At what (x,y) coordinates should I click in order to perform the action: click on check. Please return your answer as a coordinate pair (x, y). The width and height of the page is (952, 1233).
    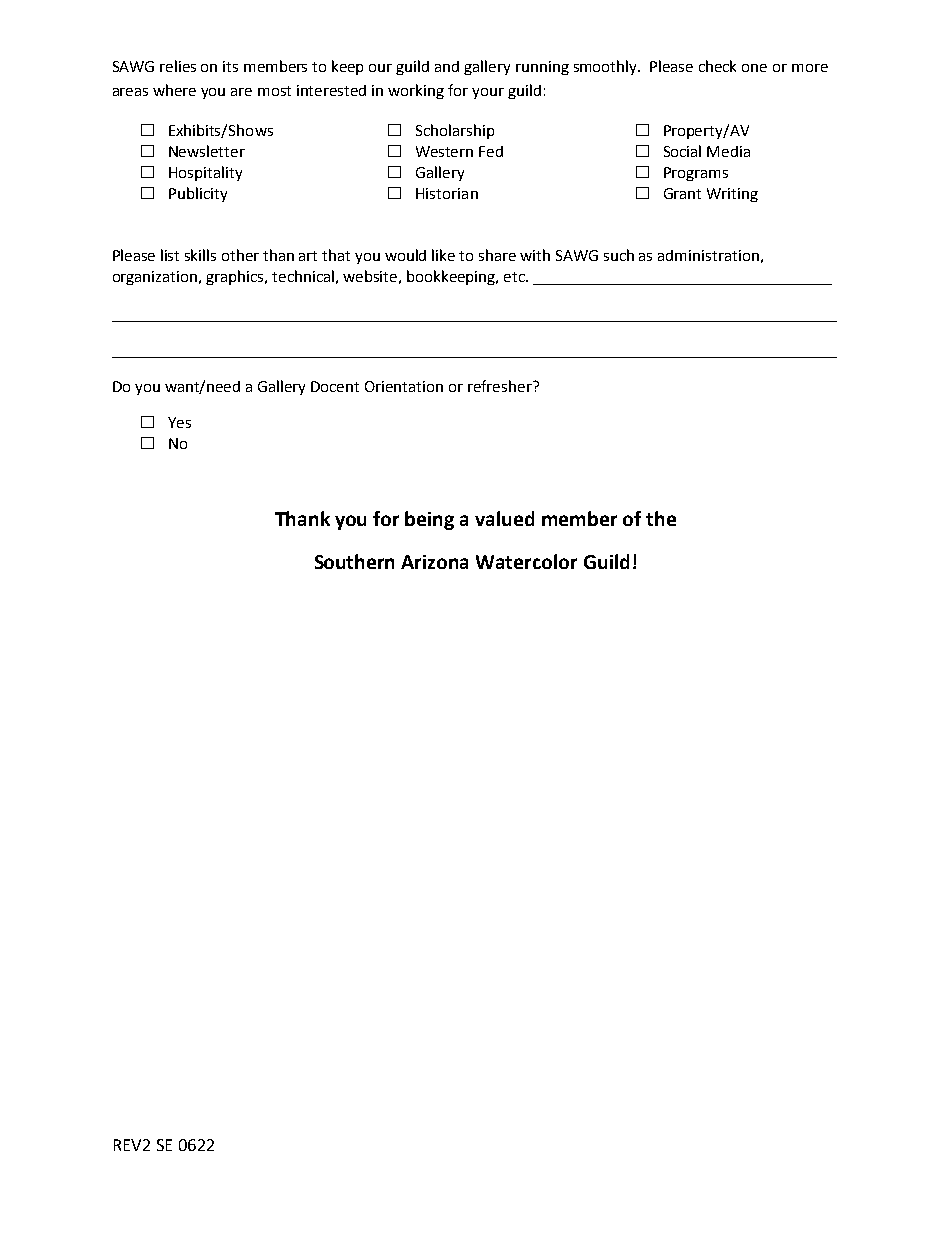
    Looking at the image, I should click on (717, 66).
